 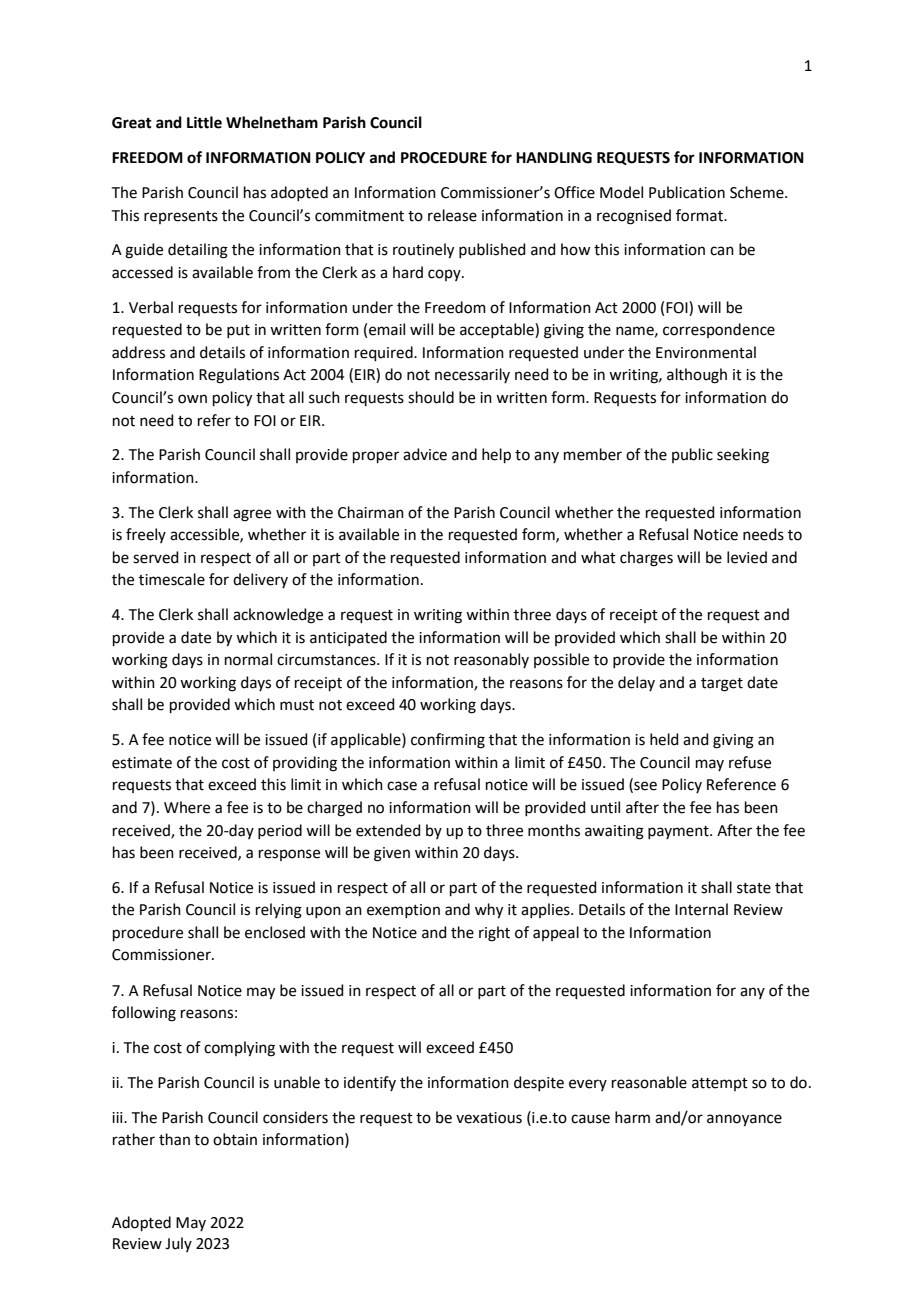 What do you see at coordinates (392, 854) in the document?
I see `given` at bounding box center [392, 854].
